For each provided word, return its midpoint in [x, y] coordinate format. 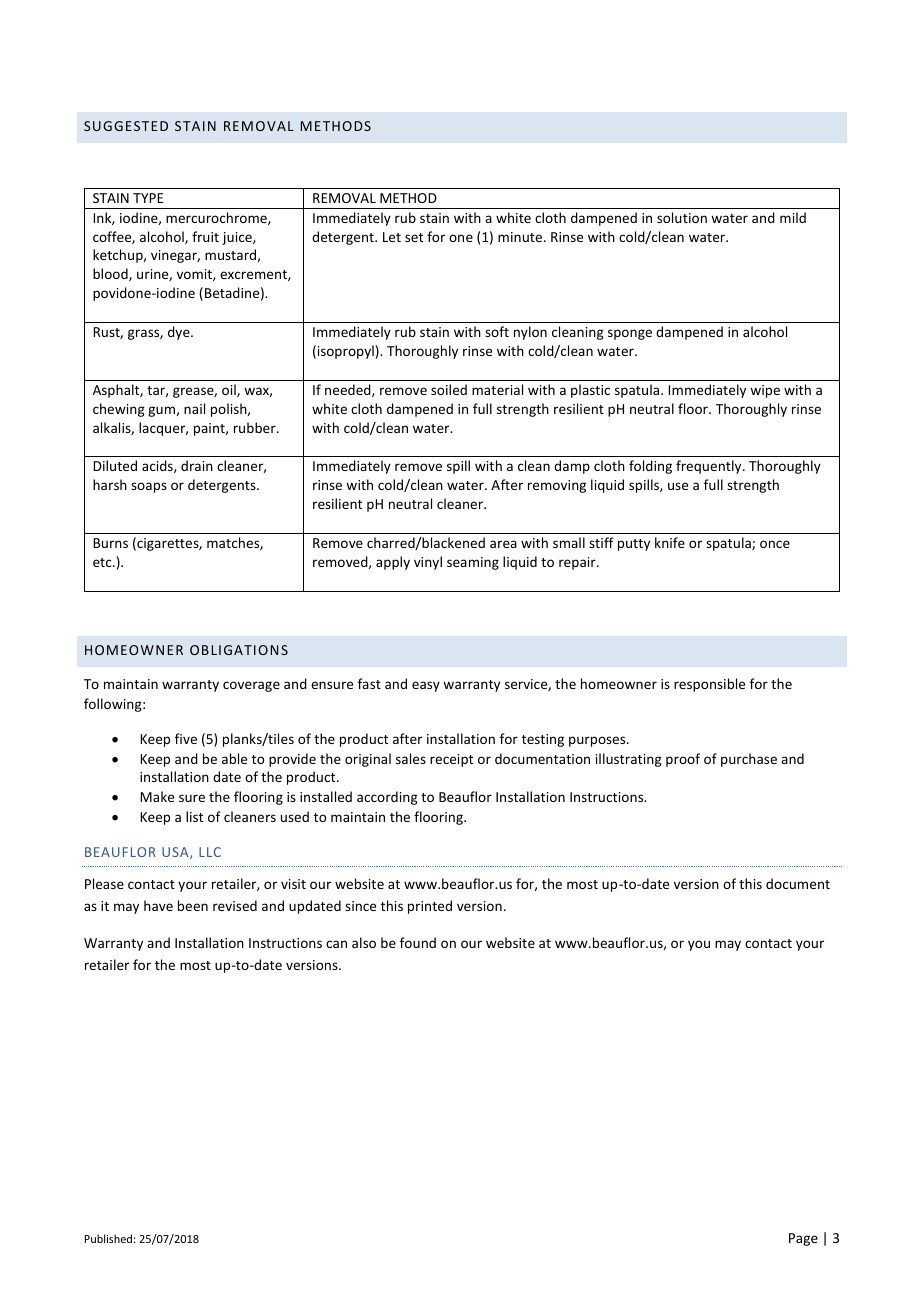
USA [176, 853]
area [503, 544]
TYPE [148, 198]
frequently [710, 467]
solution [682, 217]
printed [430, 907]
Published [108, 1238]
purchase [749, 760]
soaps [149, 487]
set [414, 237]
